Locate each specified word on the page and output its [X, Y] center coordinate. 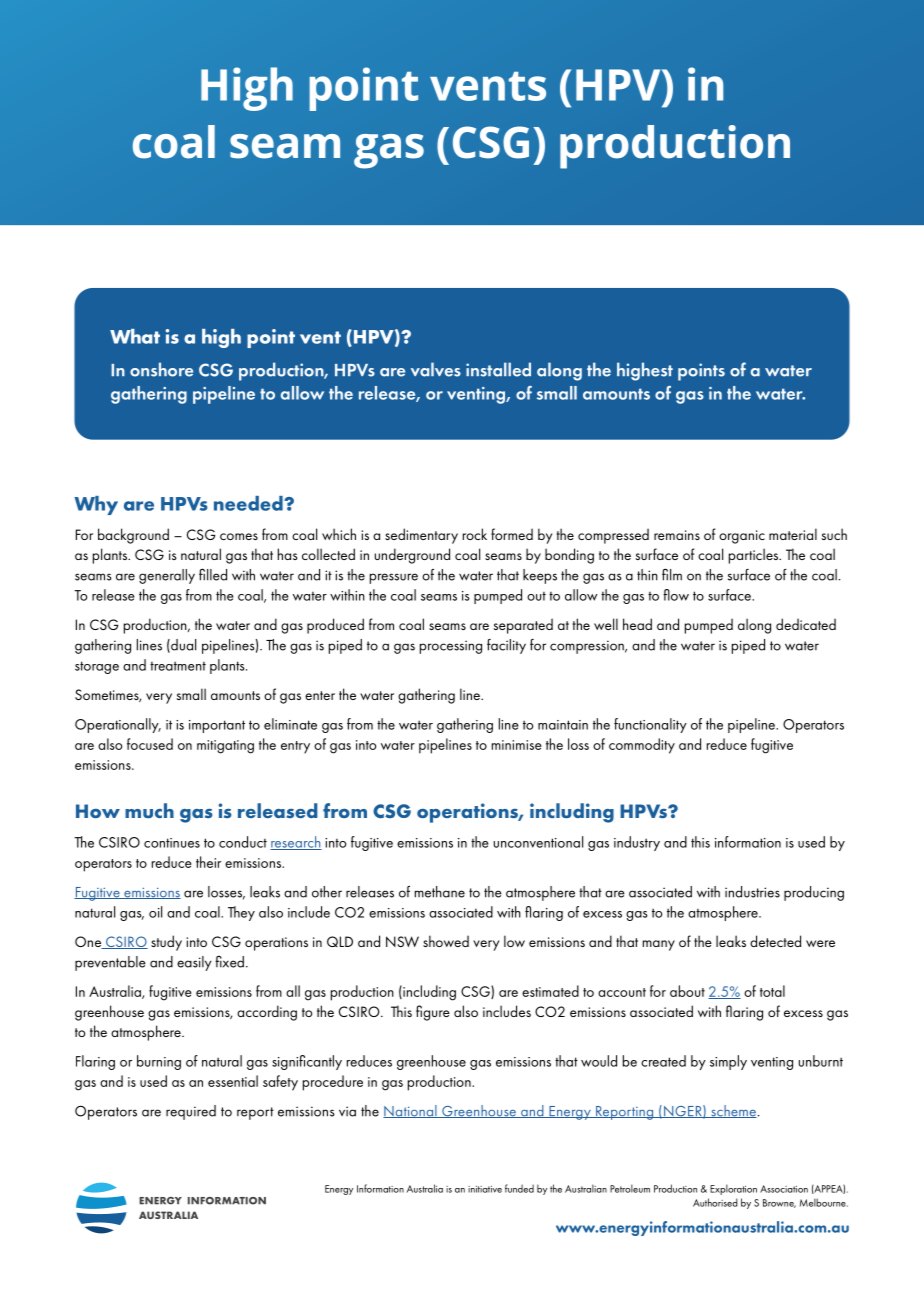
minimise [517, 745]
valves [436, 369]
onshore [161, 369]
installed [498, 369]
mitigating [225, 747]
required [191, 1112]
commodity [642, 746]
